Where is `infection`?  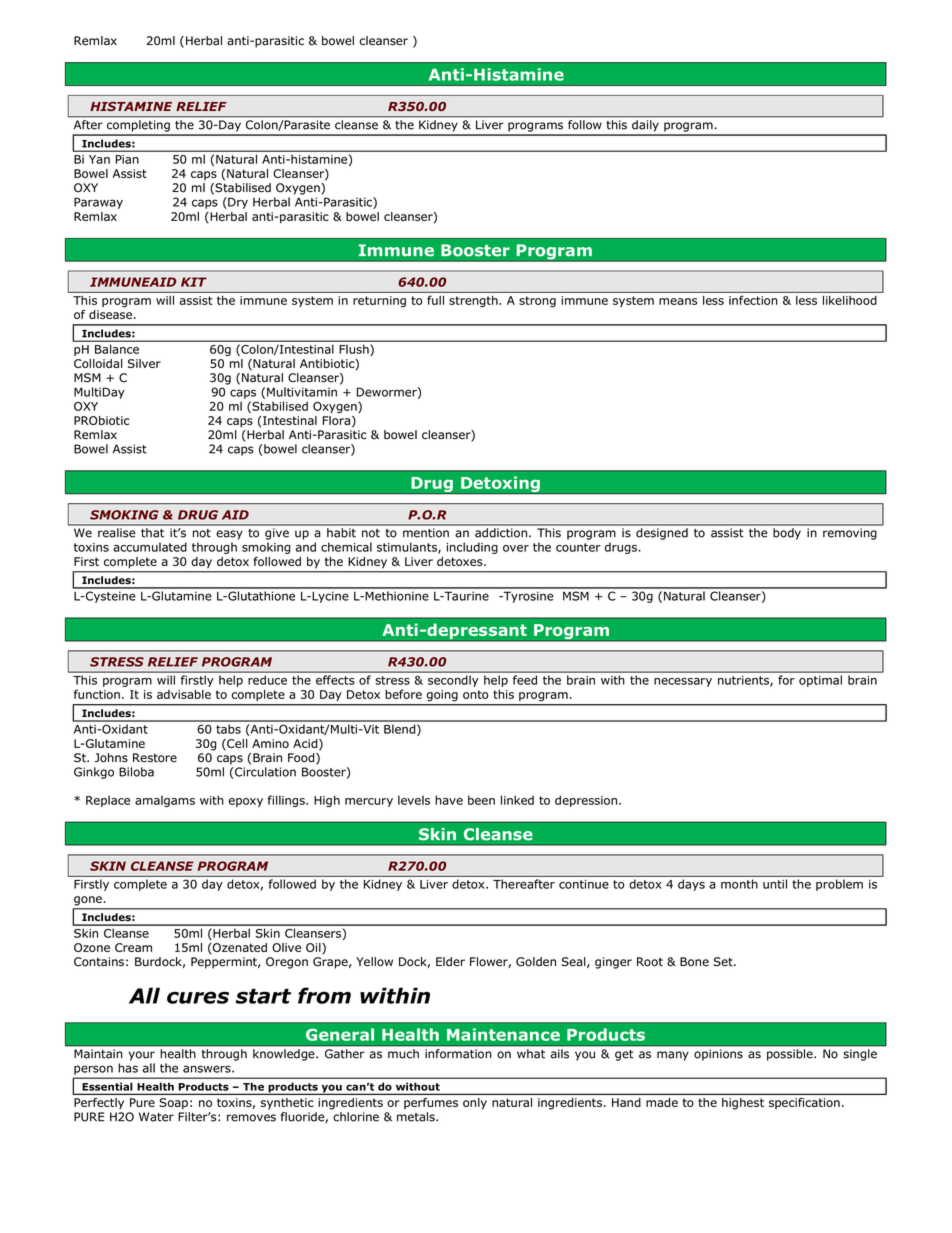
infection is located at coordinates (753, 300).
